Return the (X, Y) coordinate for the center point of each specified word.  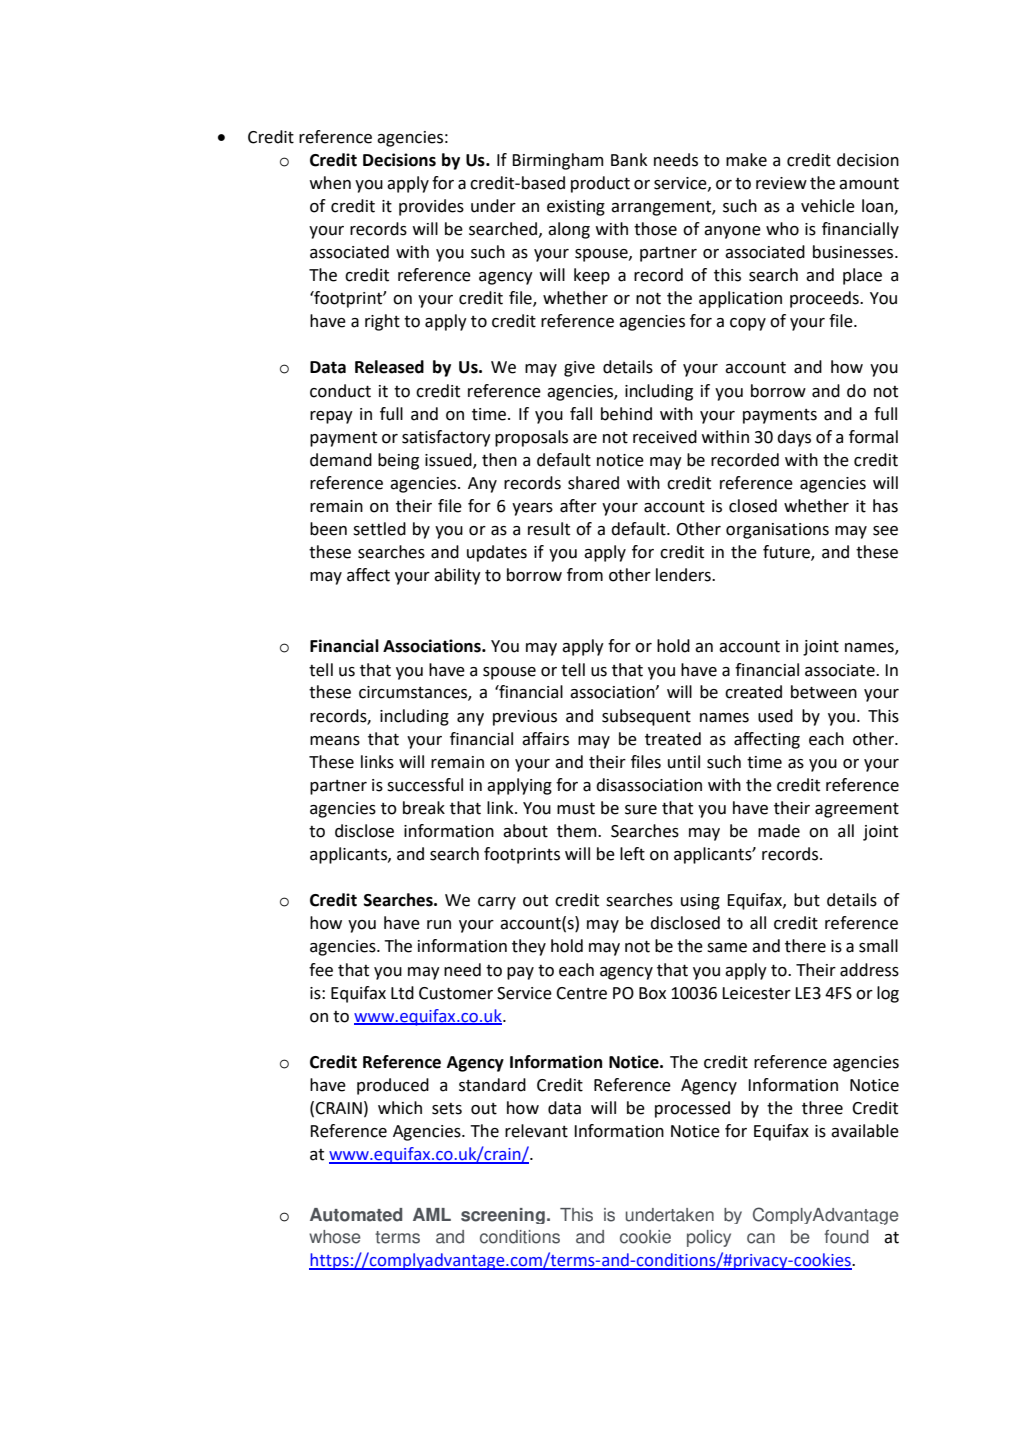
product (600, 184)
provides (431, 207)
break (424, 808)
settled (379, 529)
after (578, 506)
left (632, 854)
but (807, 900)
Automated (356, 1215)
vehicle (828, 206)
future (787, 553)
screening (503, 1216)
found (846, 1237)
